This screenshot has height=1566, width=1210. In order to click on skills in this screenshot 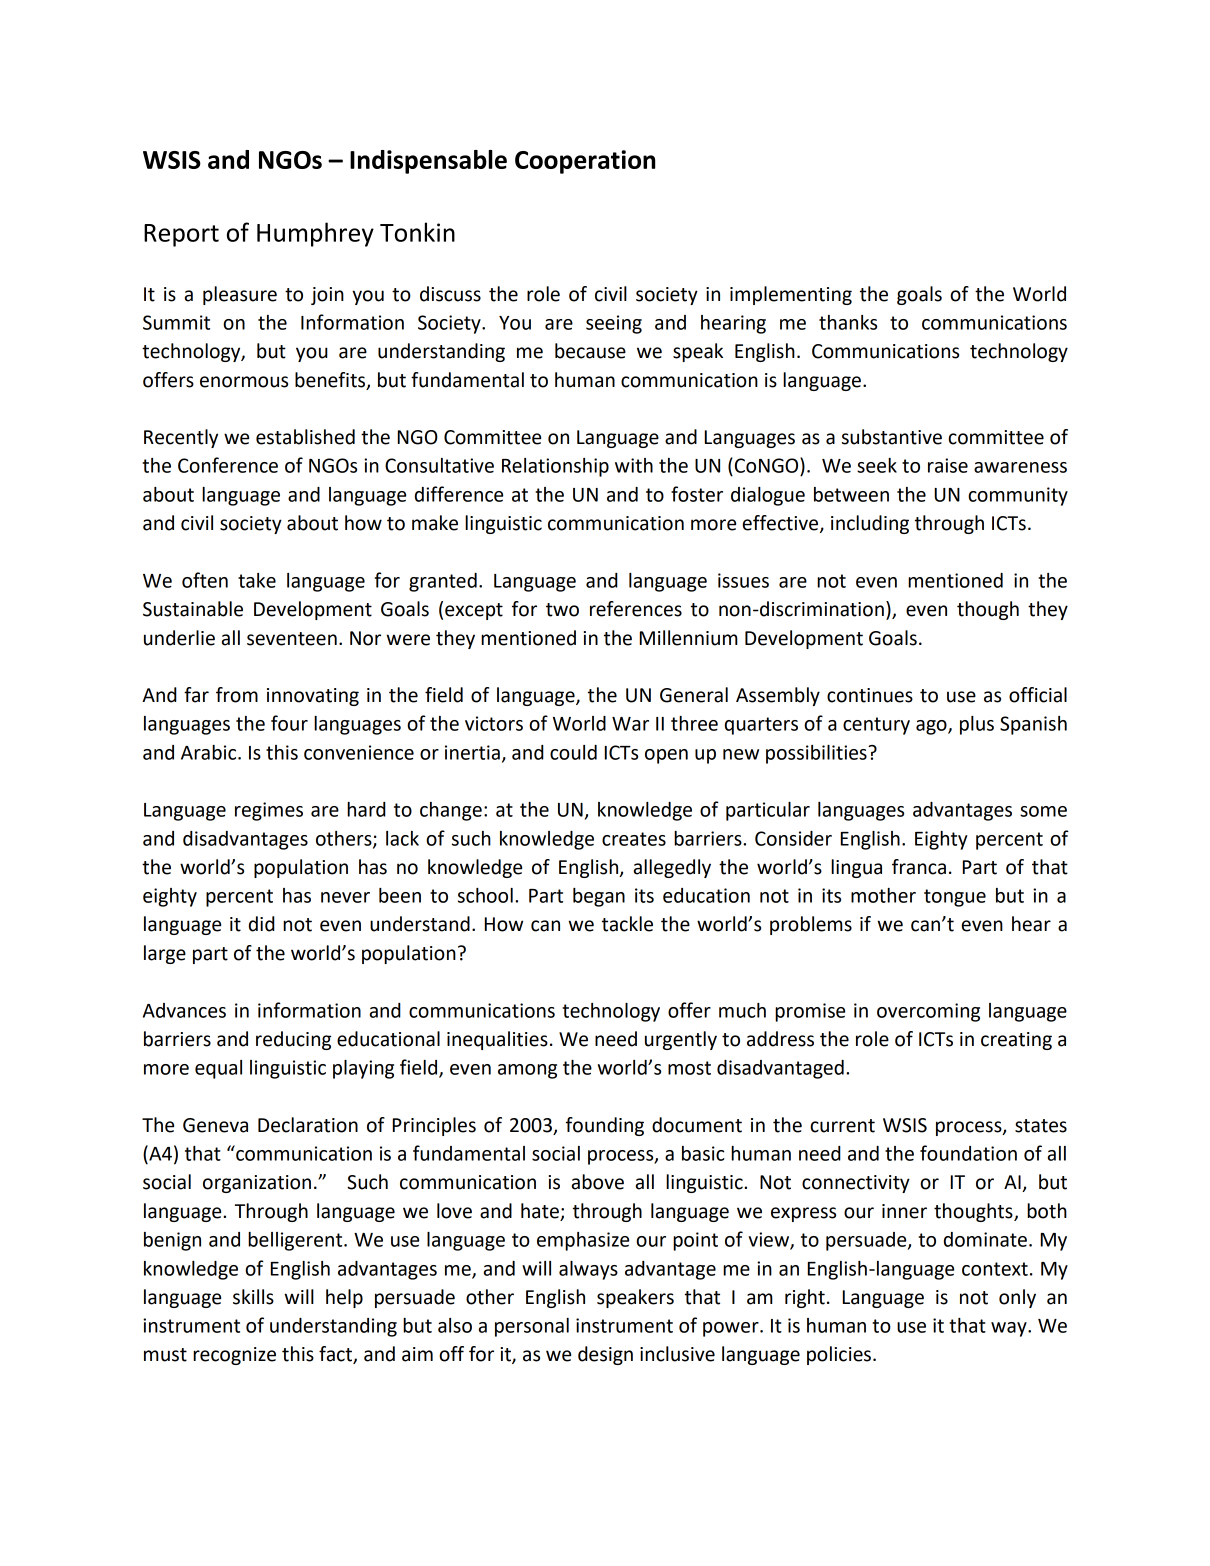, I will do `click(253, 1297)`.
